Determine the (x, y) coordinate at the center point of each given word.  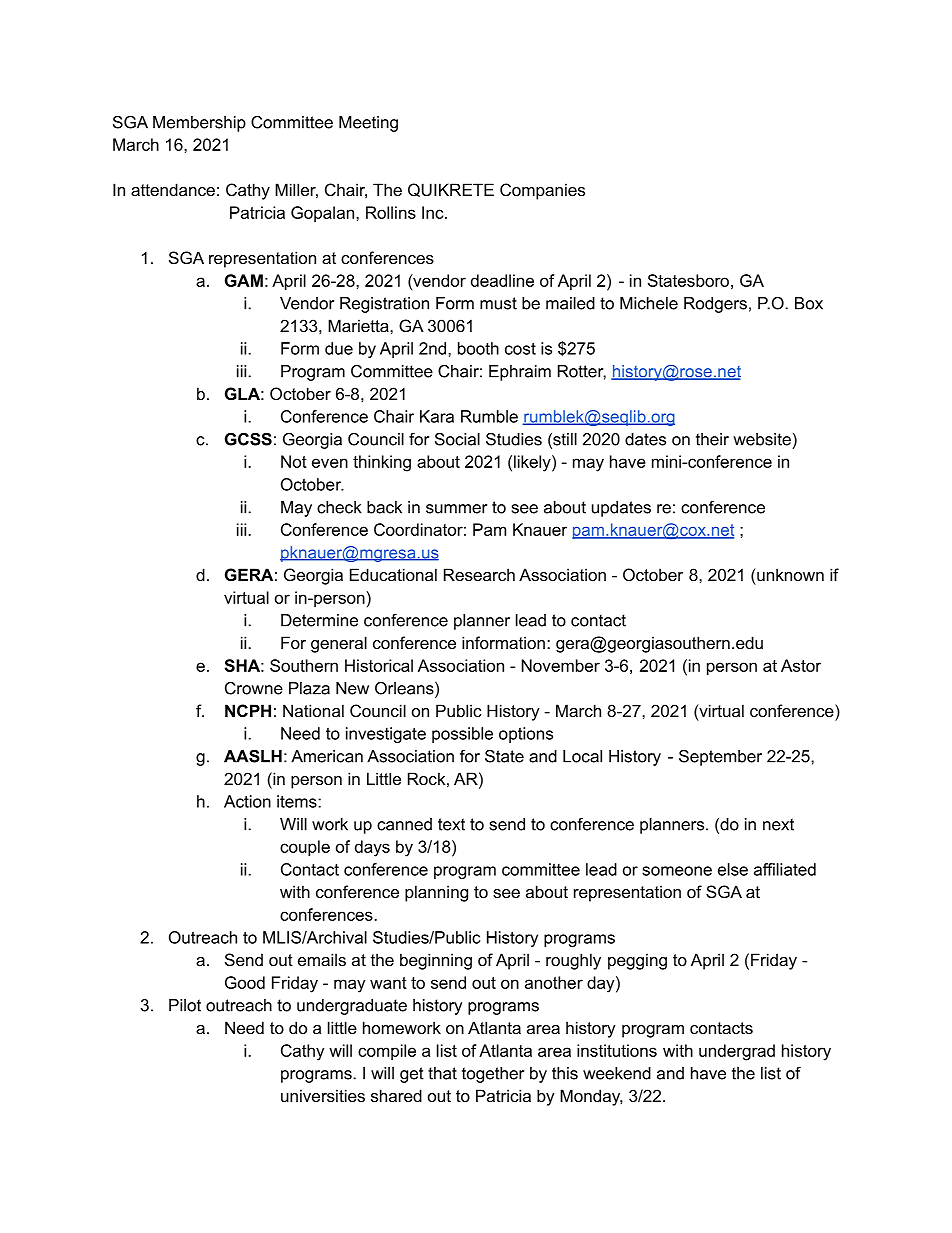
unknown (789, 574)
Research (479, 574)
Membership (199, 124)
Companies (542, 191)
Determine (319, 620)
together (493, 1075)
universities (323, 1095)
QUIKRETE (451, 190)
